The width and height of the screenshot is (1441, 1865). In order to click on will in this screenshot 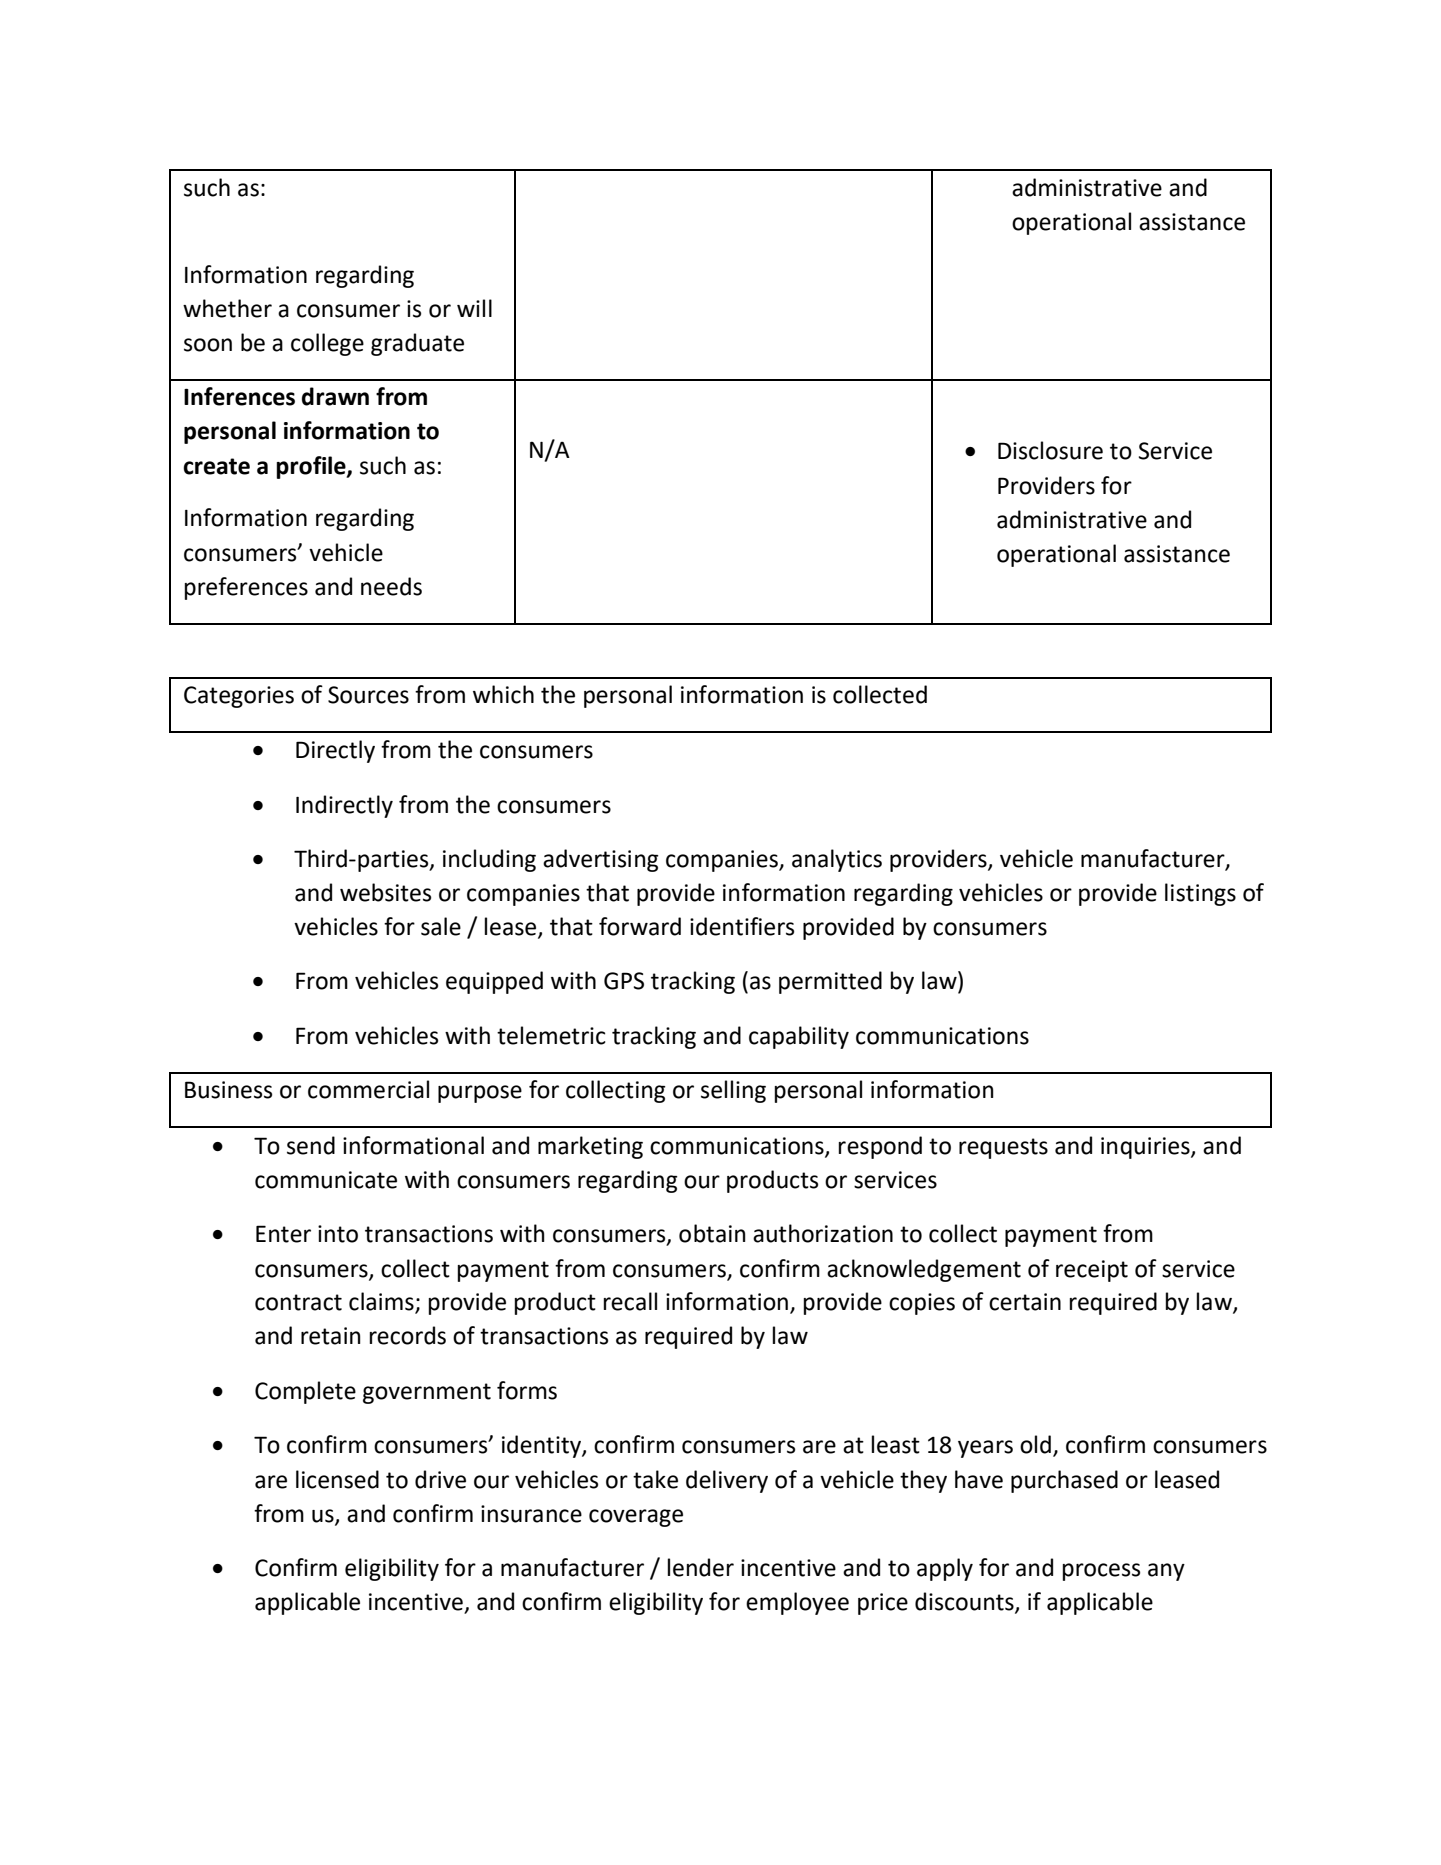, I will do `click(474, 308)`.
